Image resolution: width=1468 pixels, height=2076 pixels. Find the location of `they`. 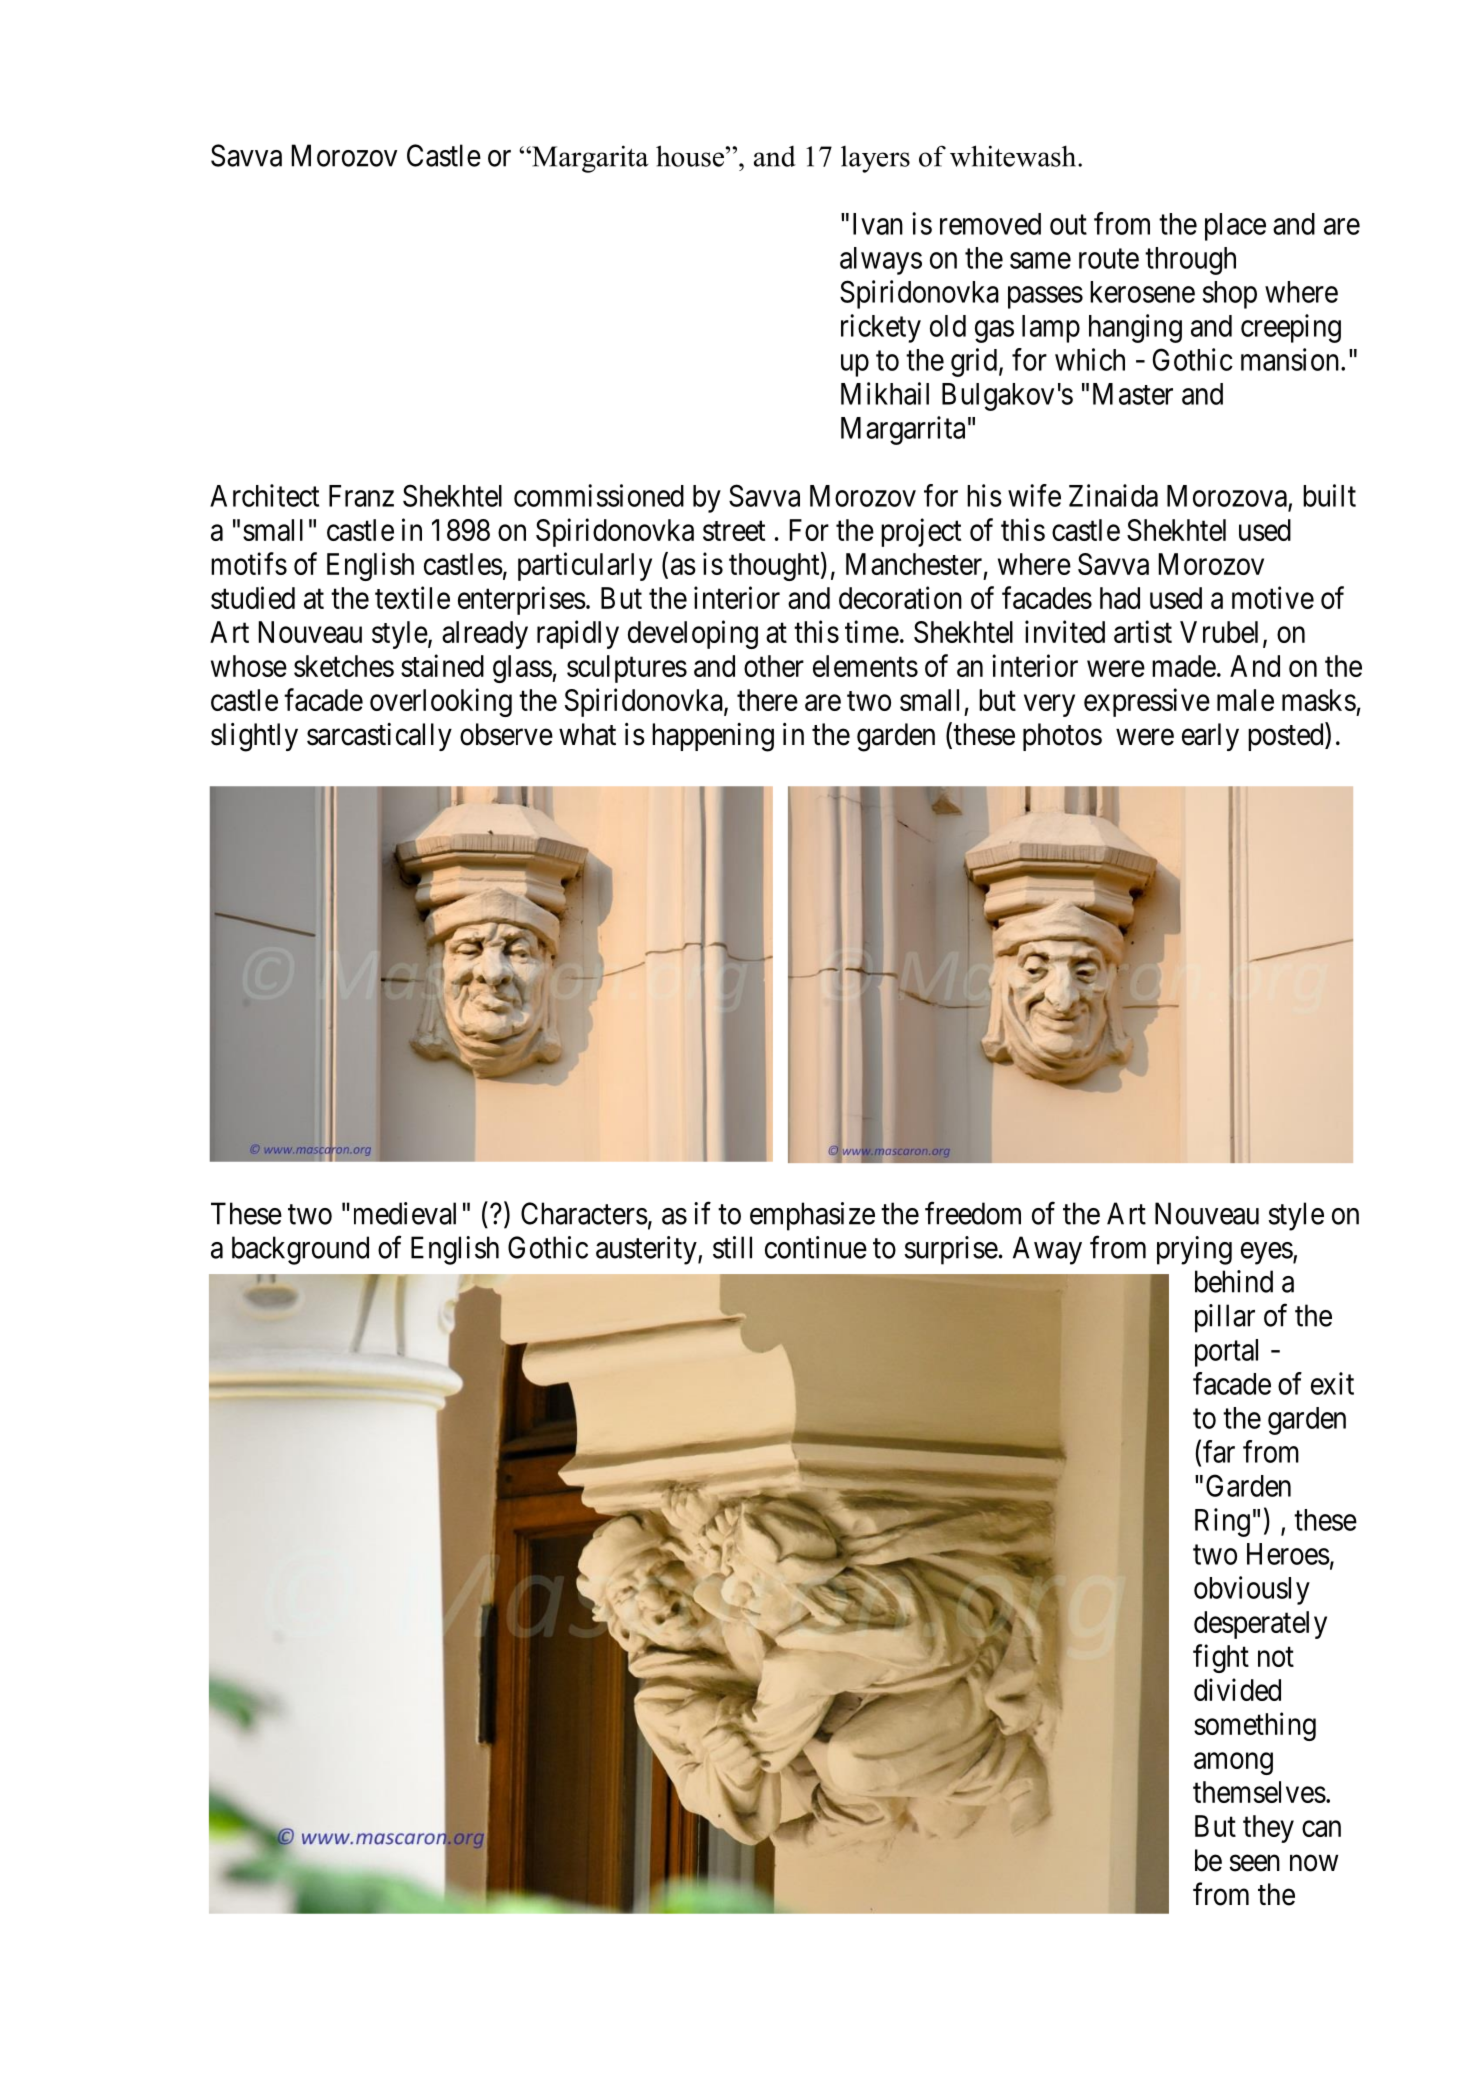

they is located at coordinates (1268, 1829).
